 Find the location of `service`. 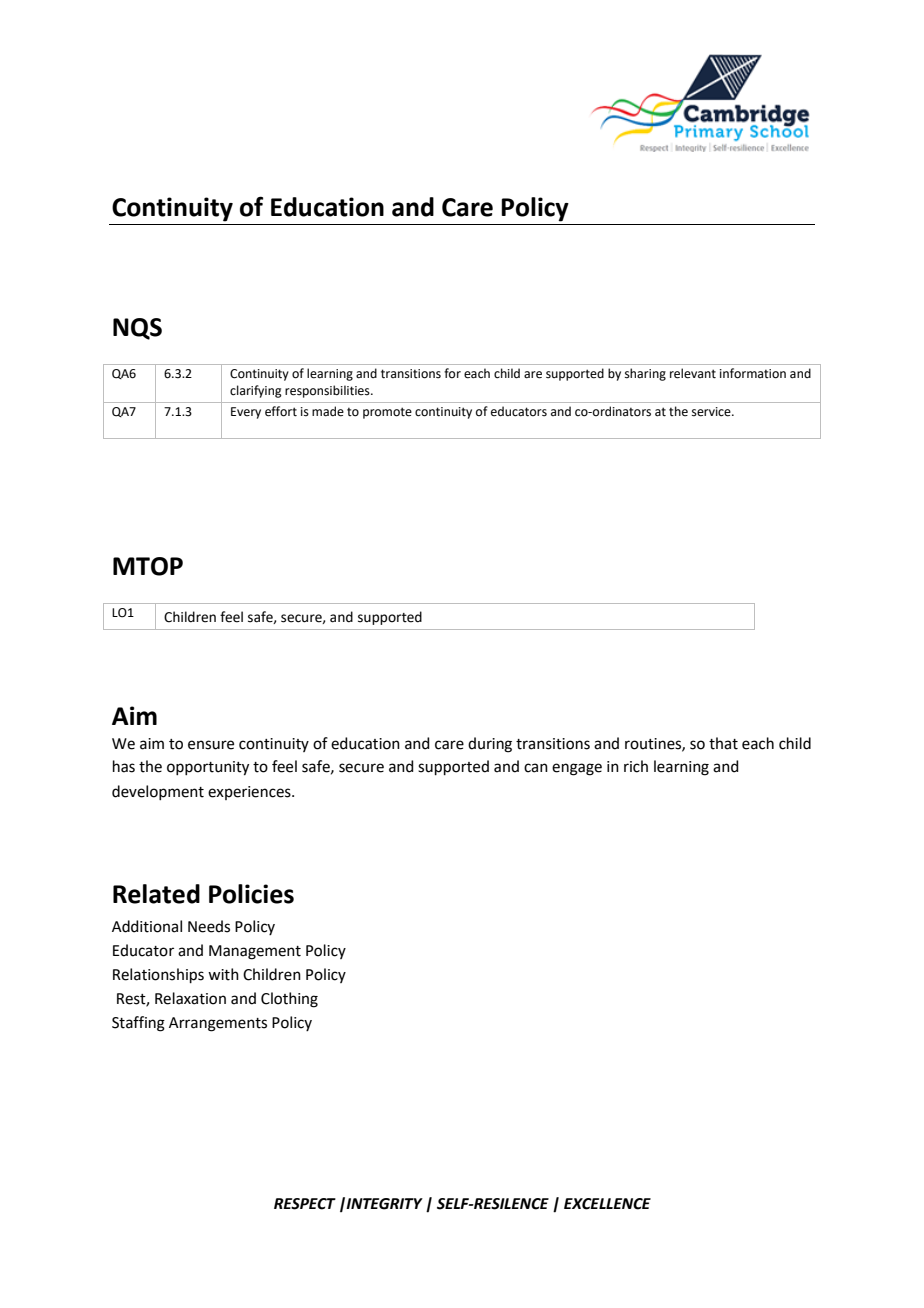

service is located at coordinates (712, 412).
